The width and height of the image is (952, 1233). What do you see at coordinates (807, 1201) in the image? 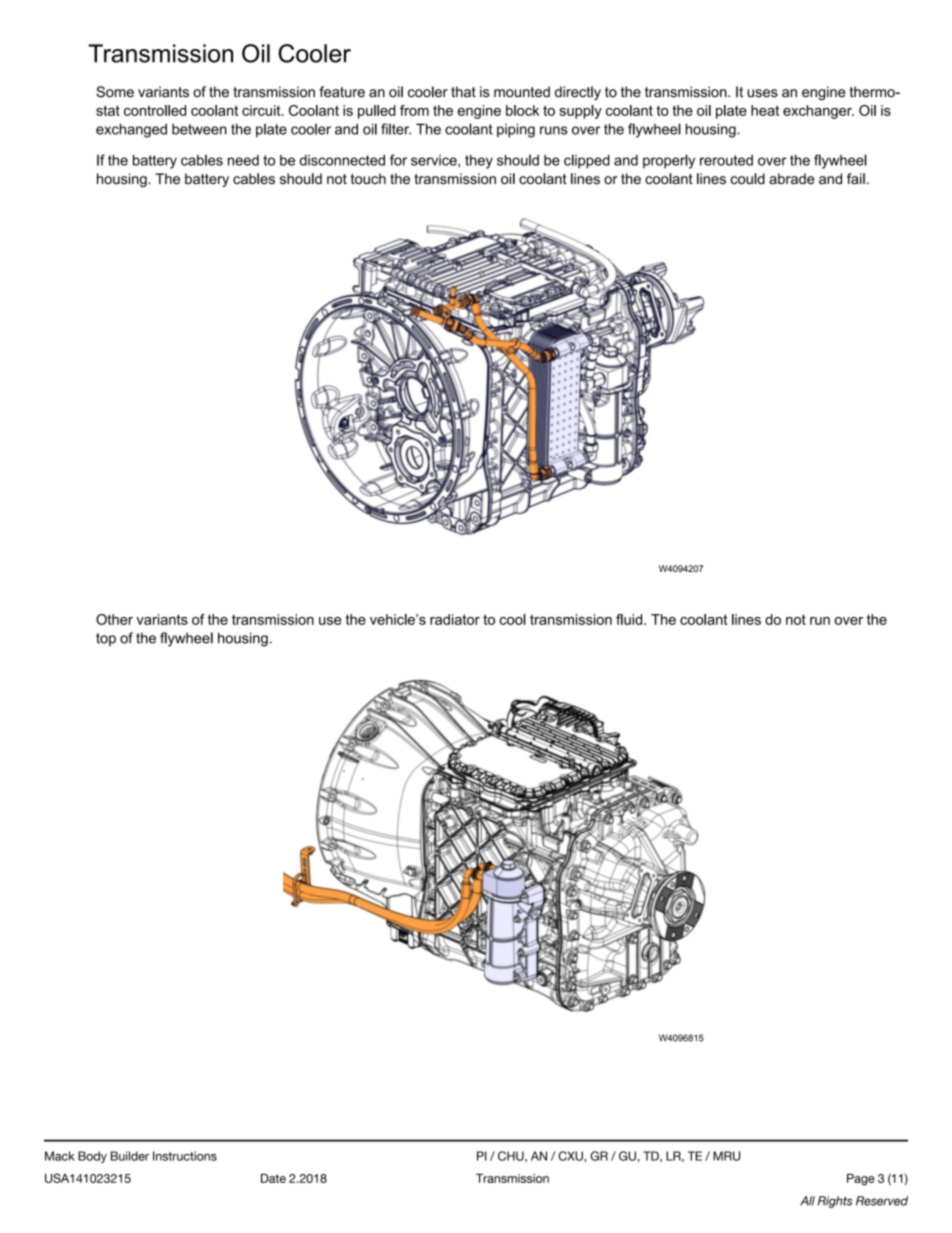
I see `All` at bounding box center [807, 1201].
